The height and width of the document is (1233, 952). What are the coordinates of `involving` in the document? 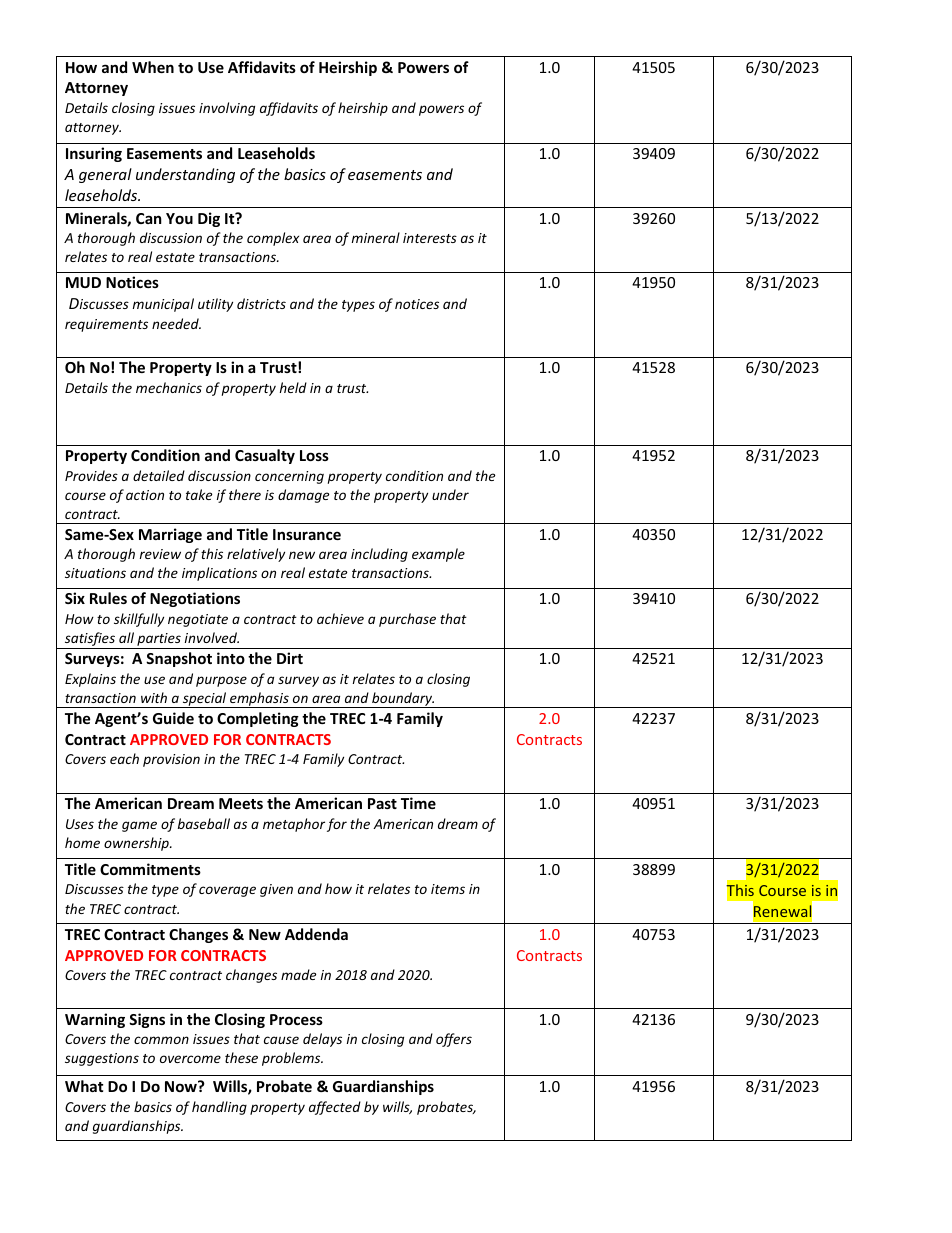 It's located at (227, 109).
